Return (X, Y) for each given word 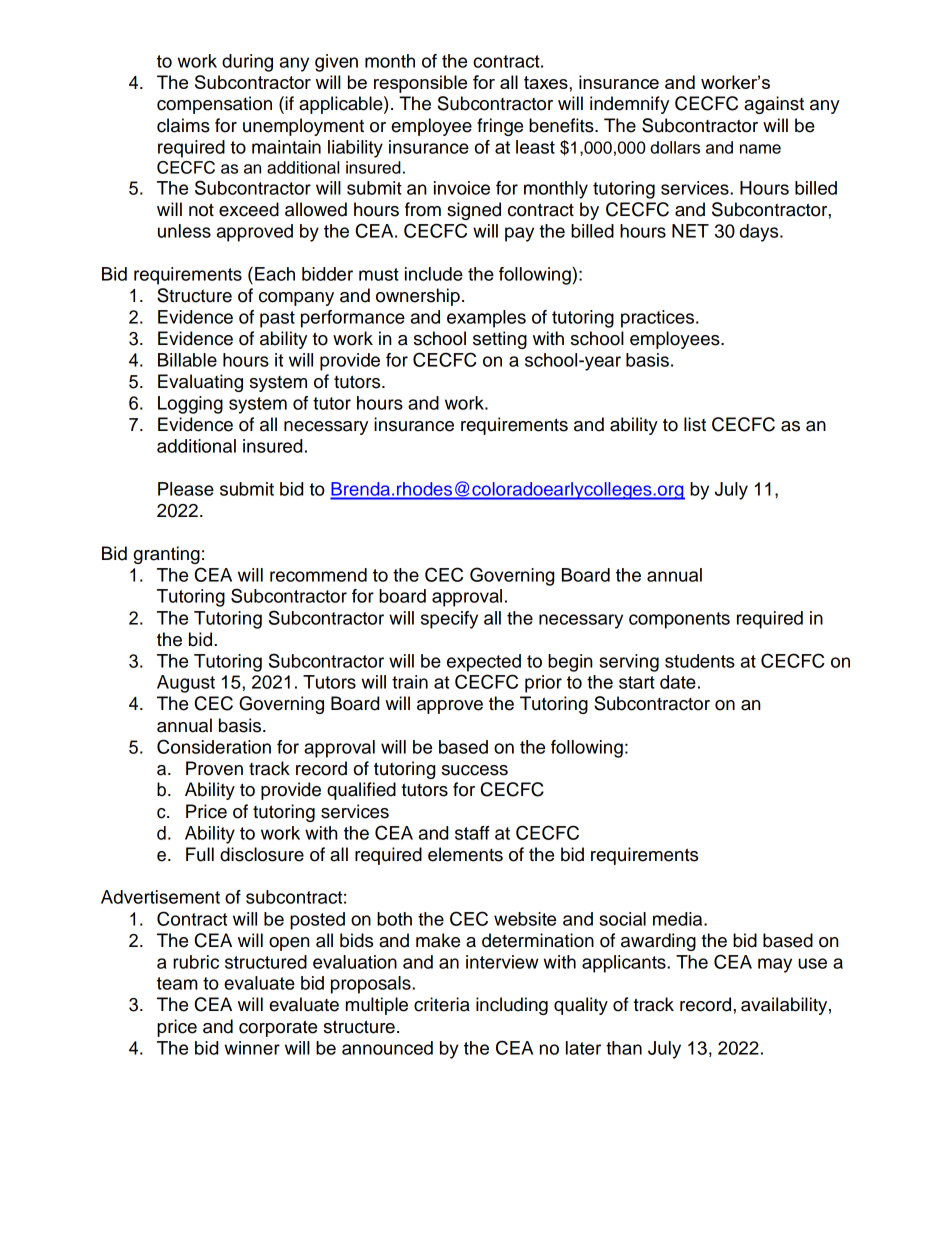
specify (449, 620)
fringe (500, 127)
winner (252, 1048)
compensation (214, 105)
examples (486, 319)
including (512, 1006)
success (475, 770)
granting (166, 555)
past (277, 319)
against (774, 105)
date (678, 682)
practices (659, 319)
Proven (214, 768)
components (679, 620)
